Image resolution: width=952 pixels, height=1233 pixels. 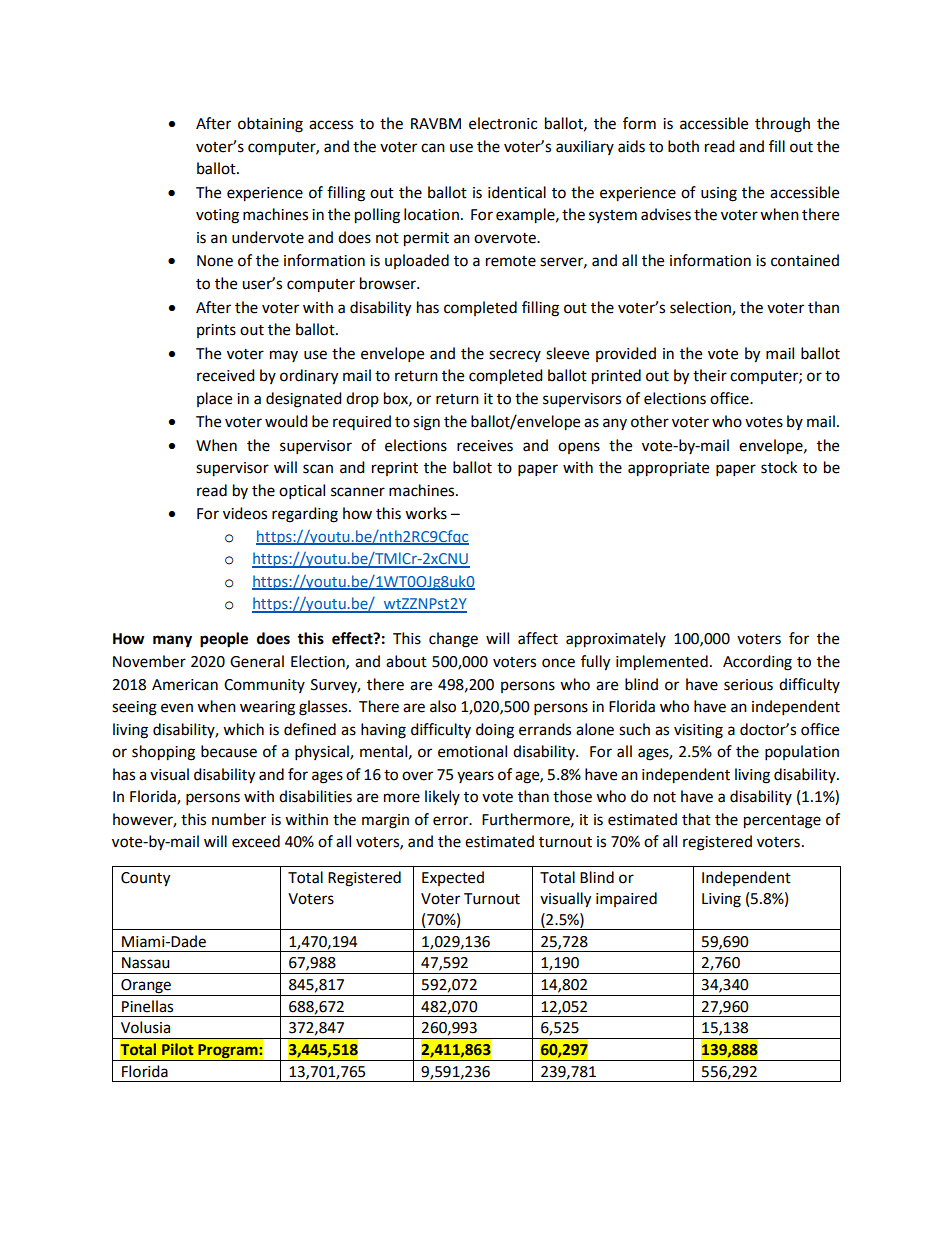 I want to click on obtaining, so click(x=270, y=125).
